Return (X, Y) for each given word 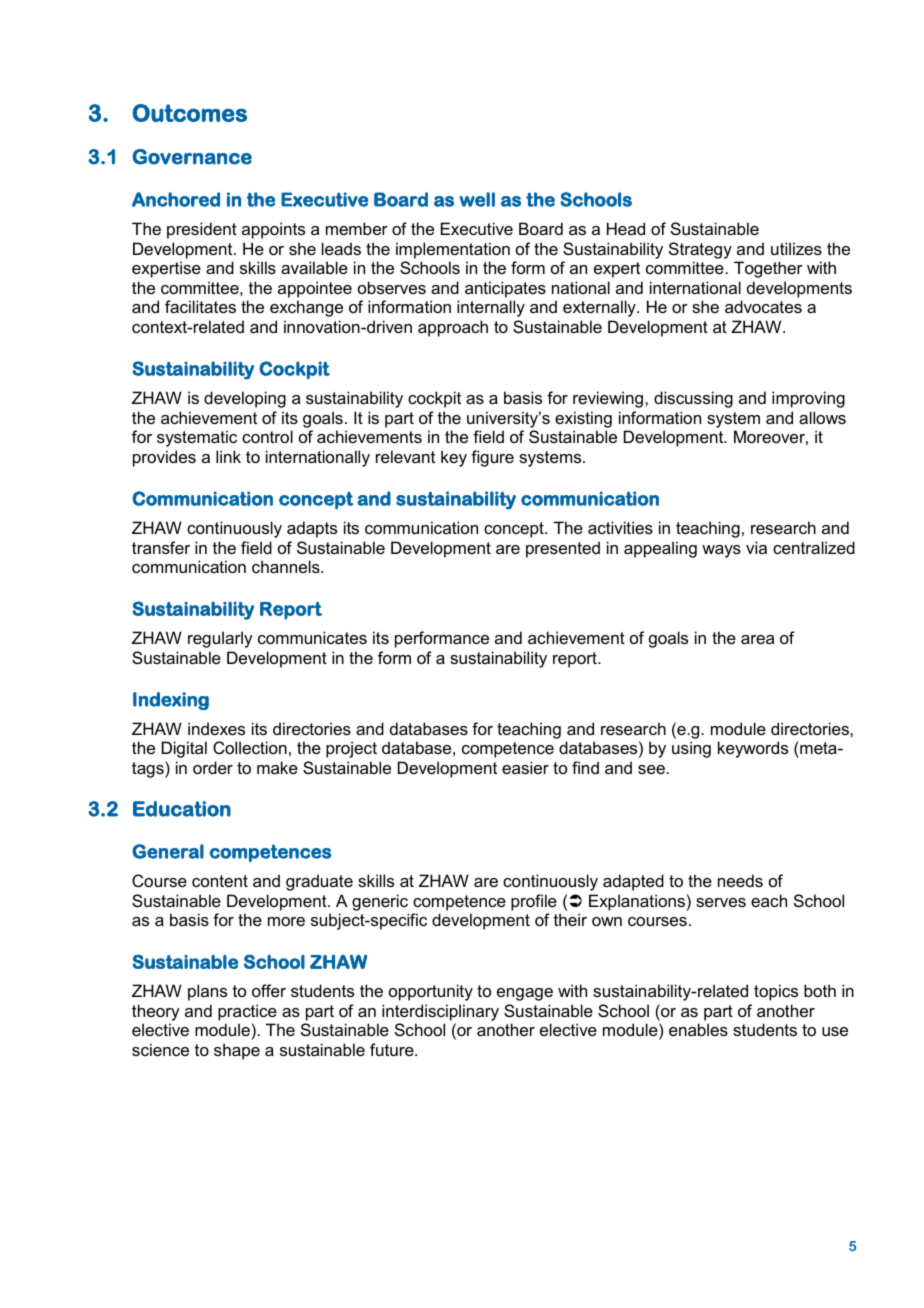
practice (247, 1012)
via (756, 547)
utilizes (796, 248)
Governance (192, 157)
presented (563, 549)
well (477, 199)
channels (287, 566)
